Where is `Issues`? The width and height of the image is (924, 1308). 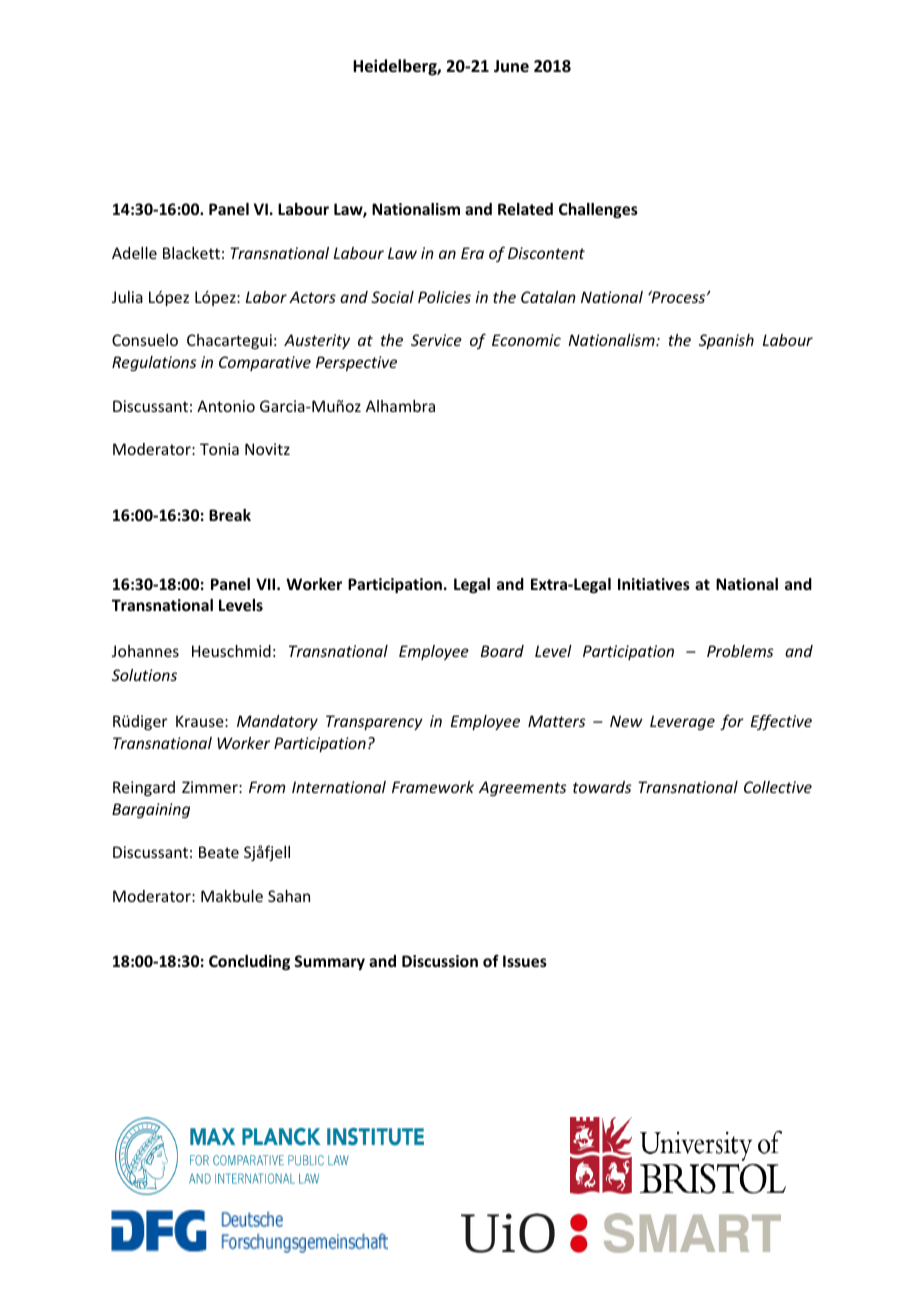
Issues is located at coordinates (525, 961).
